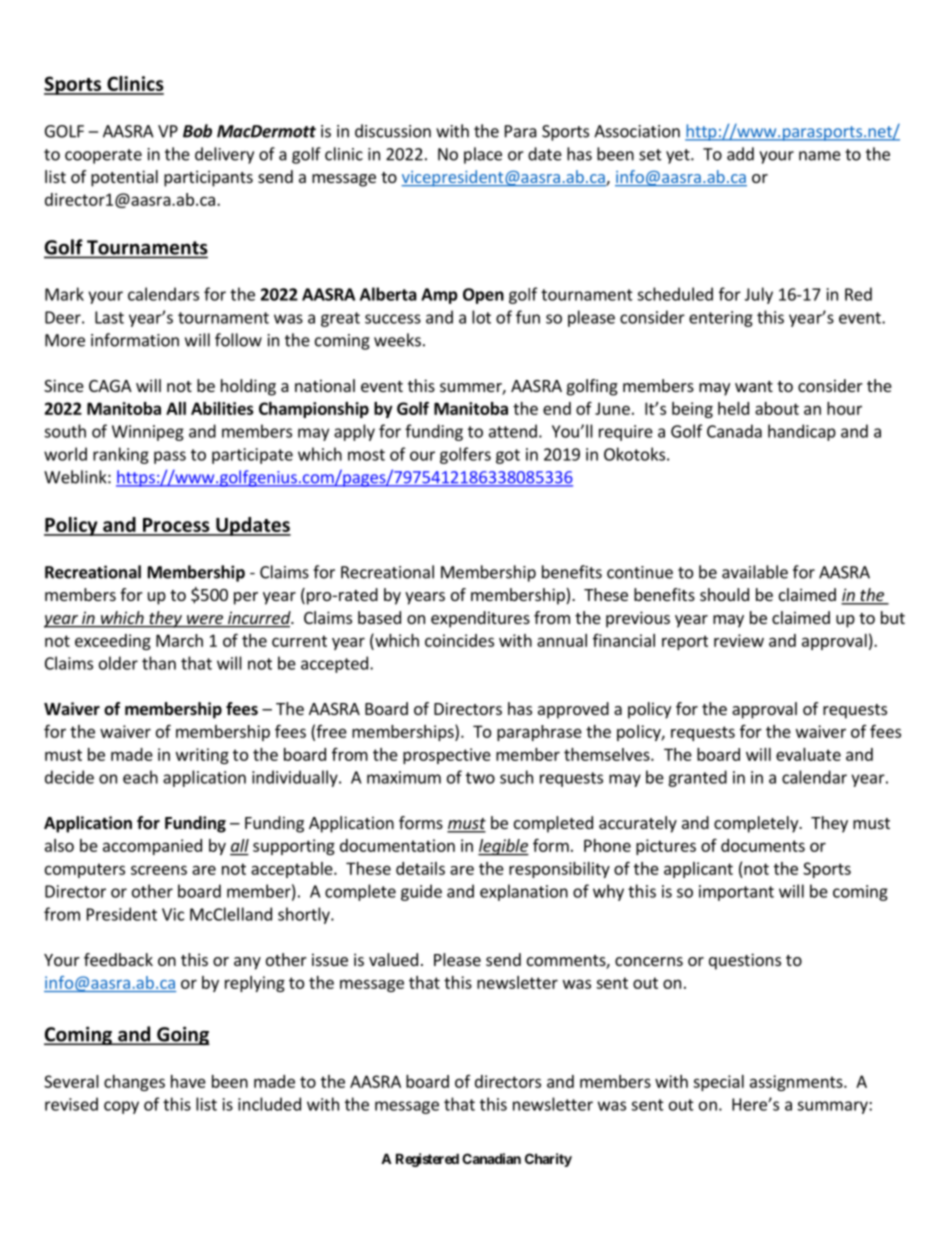  Describe the element at coordinates (121, 1107) in the document. I see `copy` at that location.
